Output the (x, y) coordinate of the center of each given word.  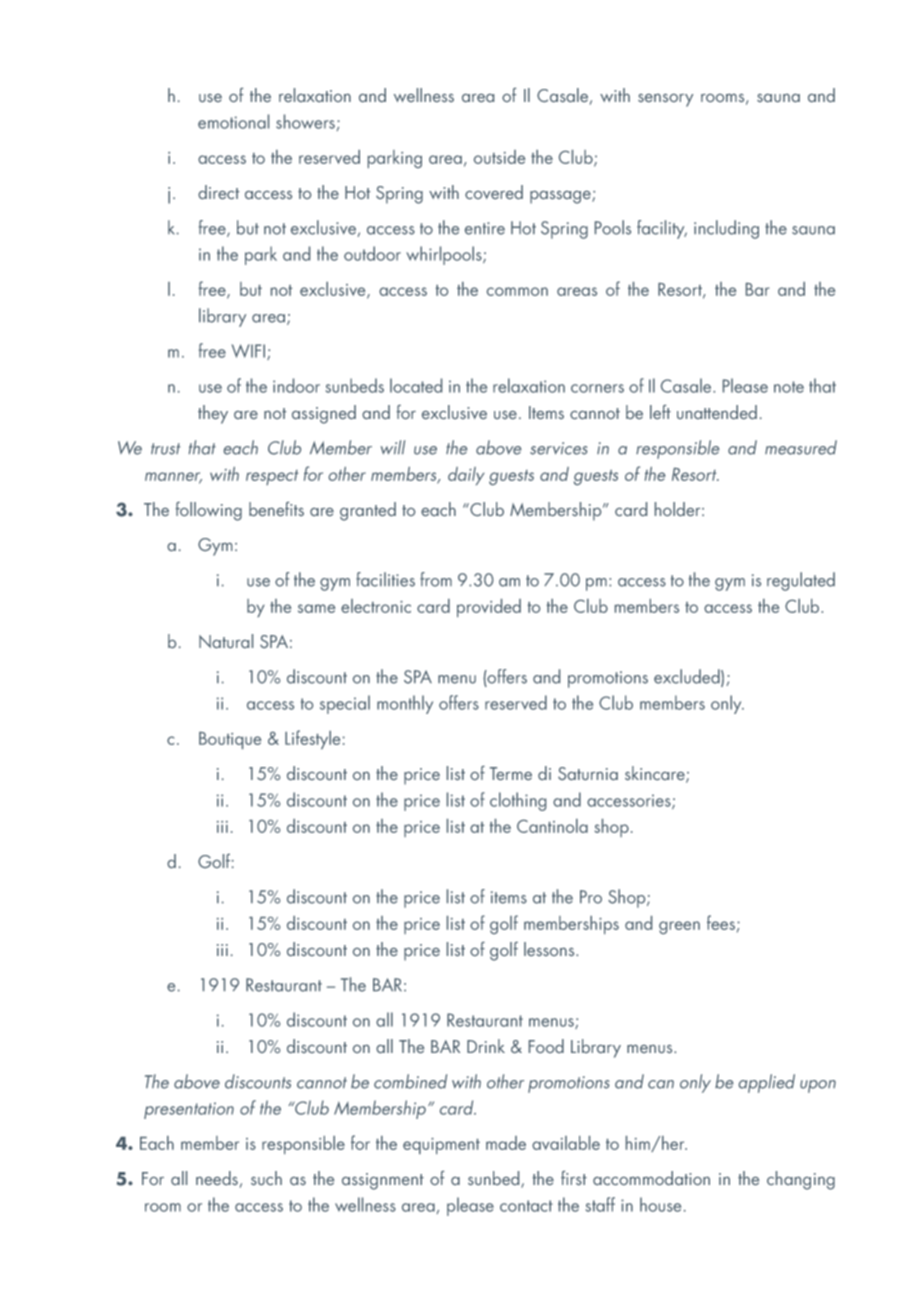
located (416, 385)
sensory (665, 100)
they (213, 414)
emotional (233, 121)
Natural (226, 641)
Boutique (230, 740)
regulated (801, 581)
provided (489, 608)
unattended (717, 412)
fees (721, 922)
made (506, 1143)
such (266, 1178)
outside (499, 157)
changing (801, 1180)
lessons (550, 949)
